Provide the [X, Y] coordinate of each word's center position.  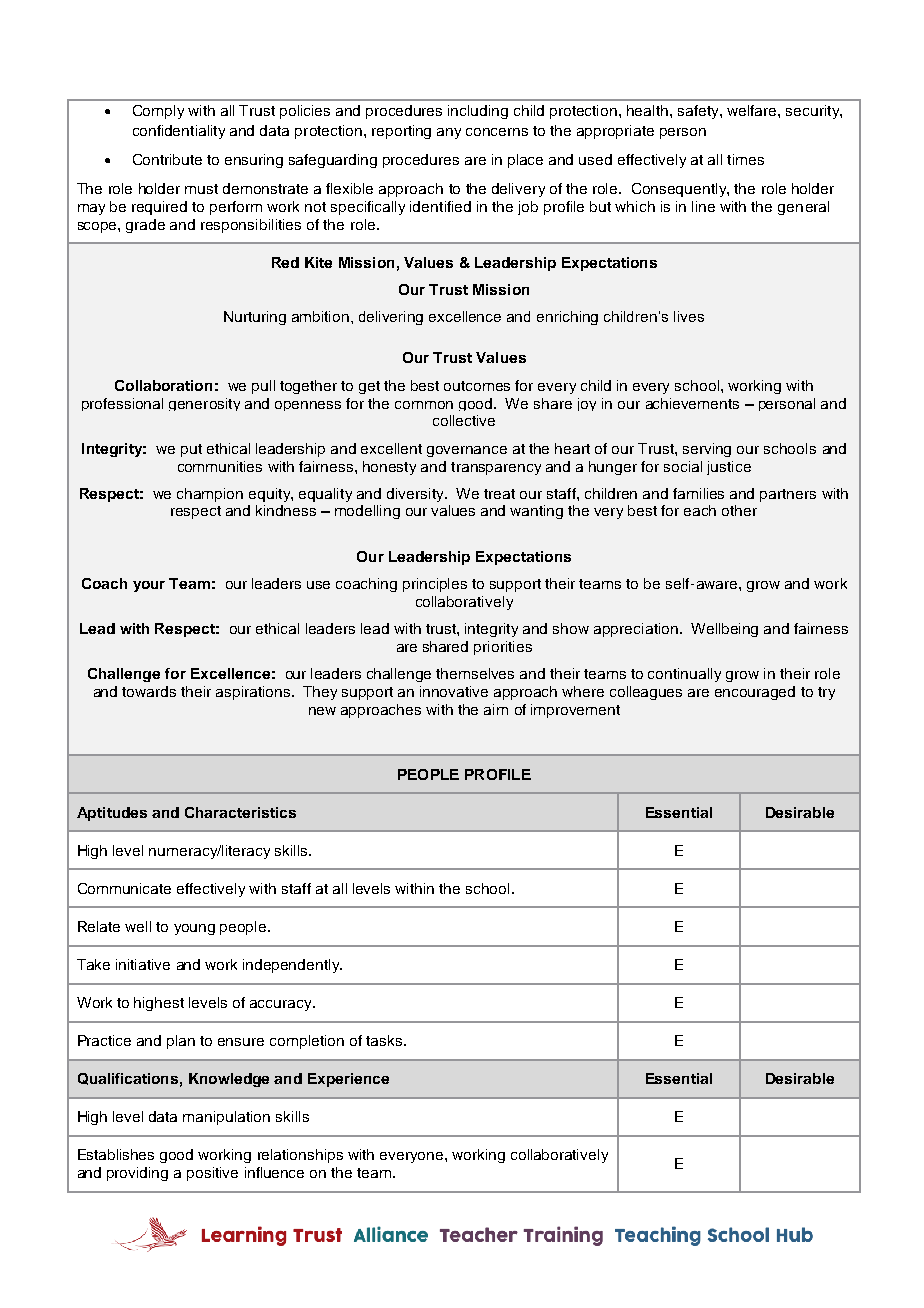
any [449, 133]
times [745, 159]
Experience [348, 1080]
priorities [503, 648]
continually [684, 675]
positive [212, 1174]
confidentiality [179, 132]
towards [149, 691]
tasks [385, 1040]
